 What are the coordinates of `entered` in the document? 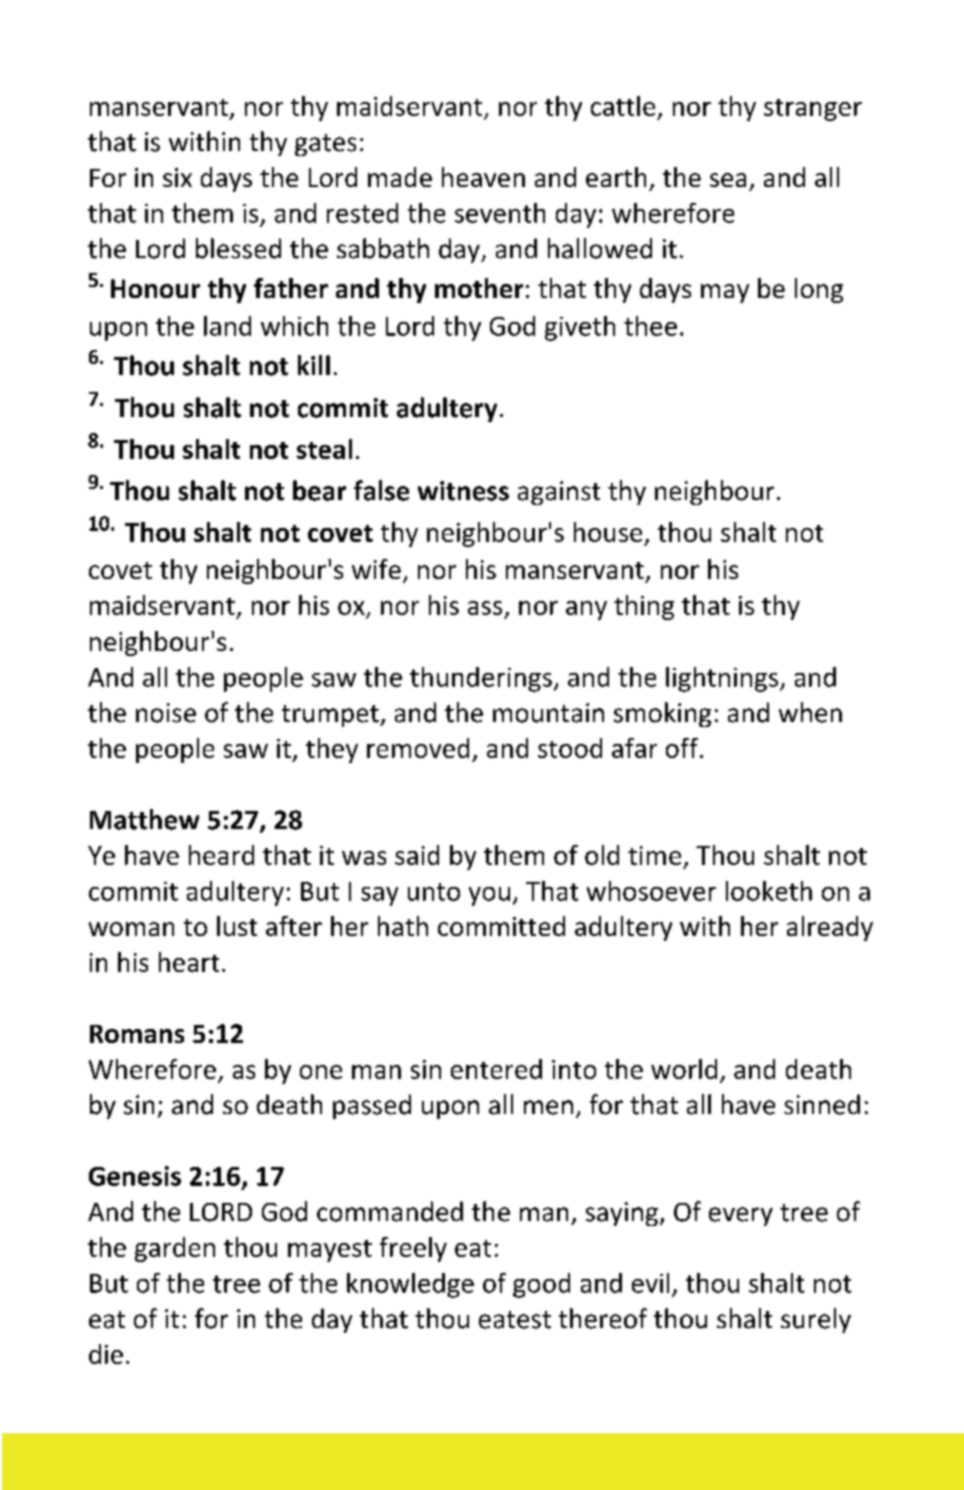 It's located at (496, 1069).
